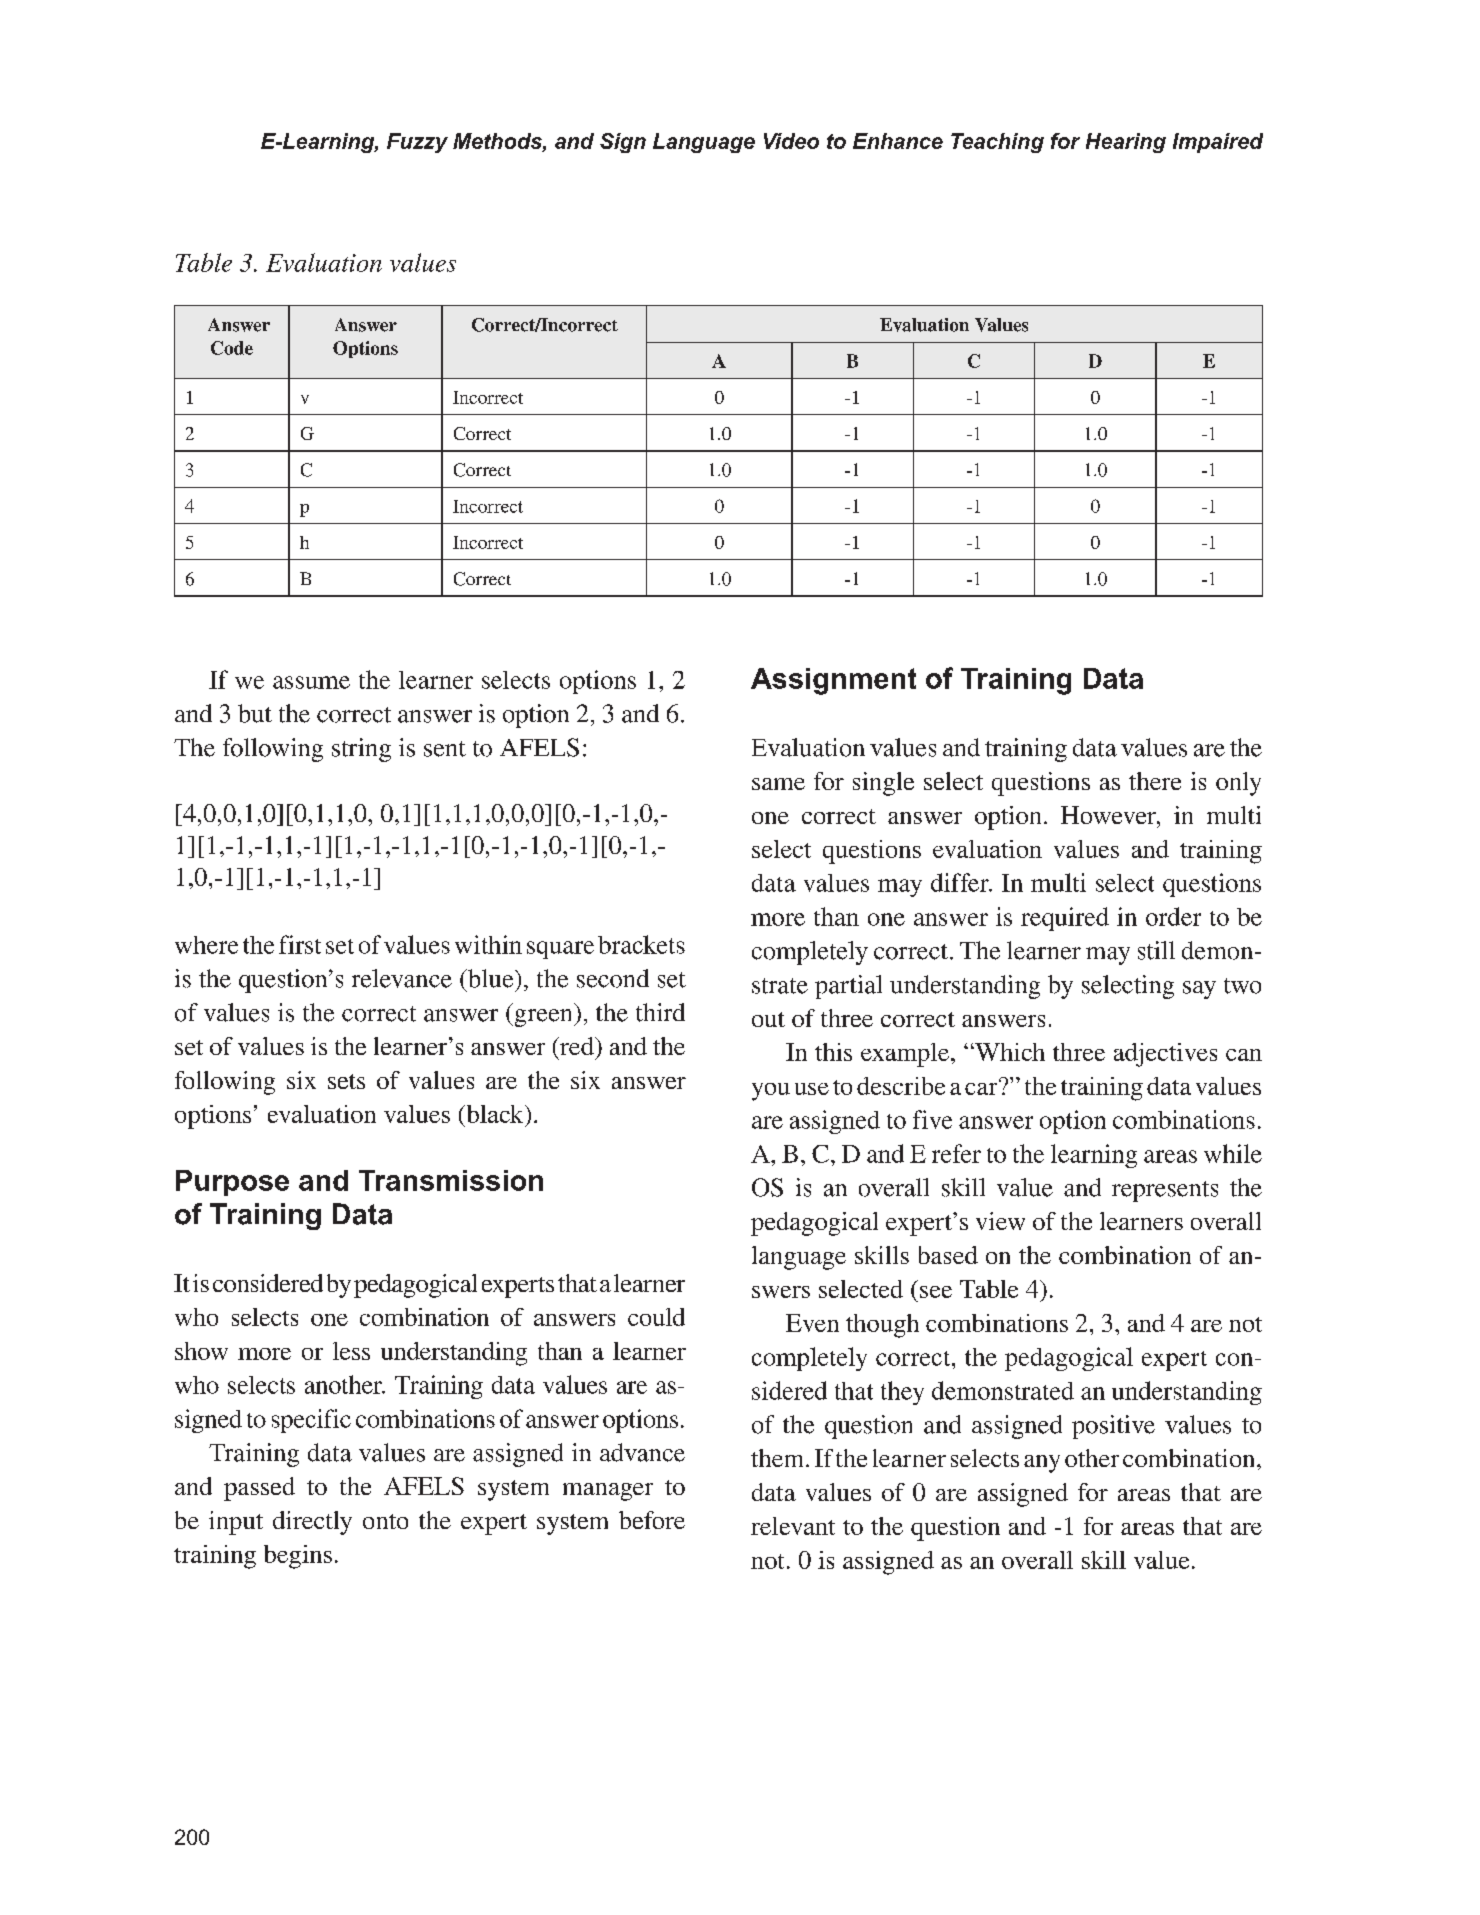  I want to click on before, so click(652, 1520).
